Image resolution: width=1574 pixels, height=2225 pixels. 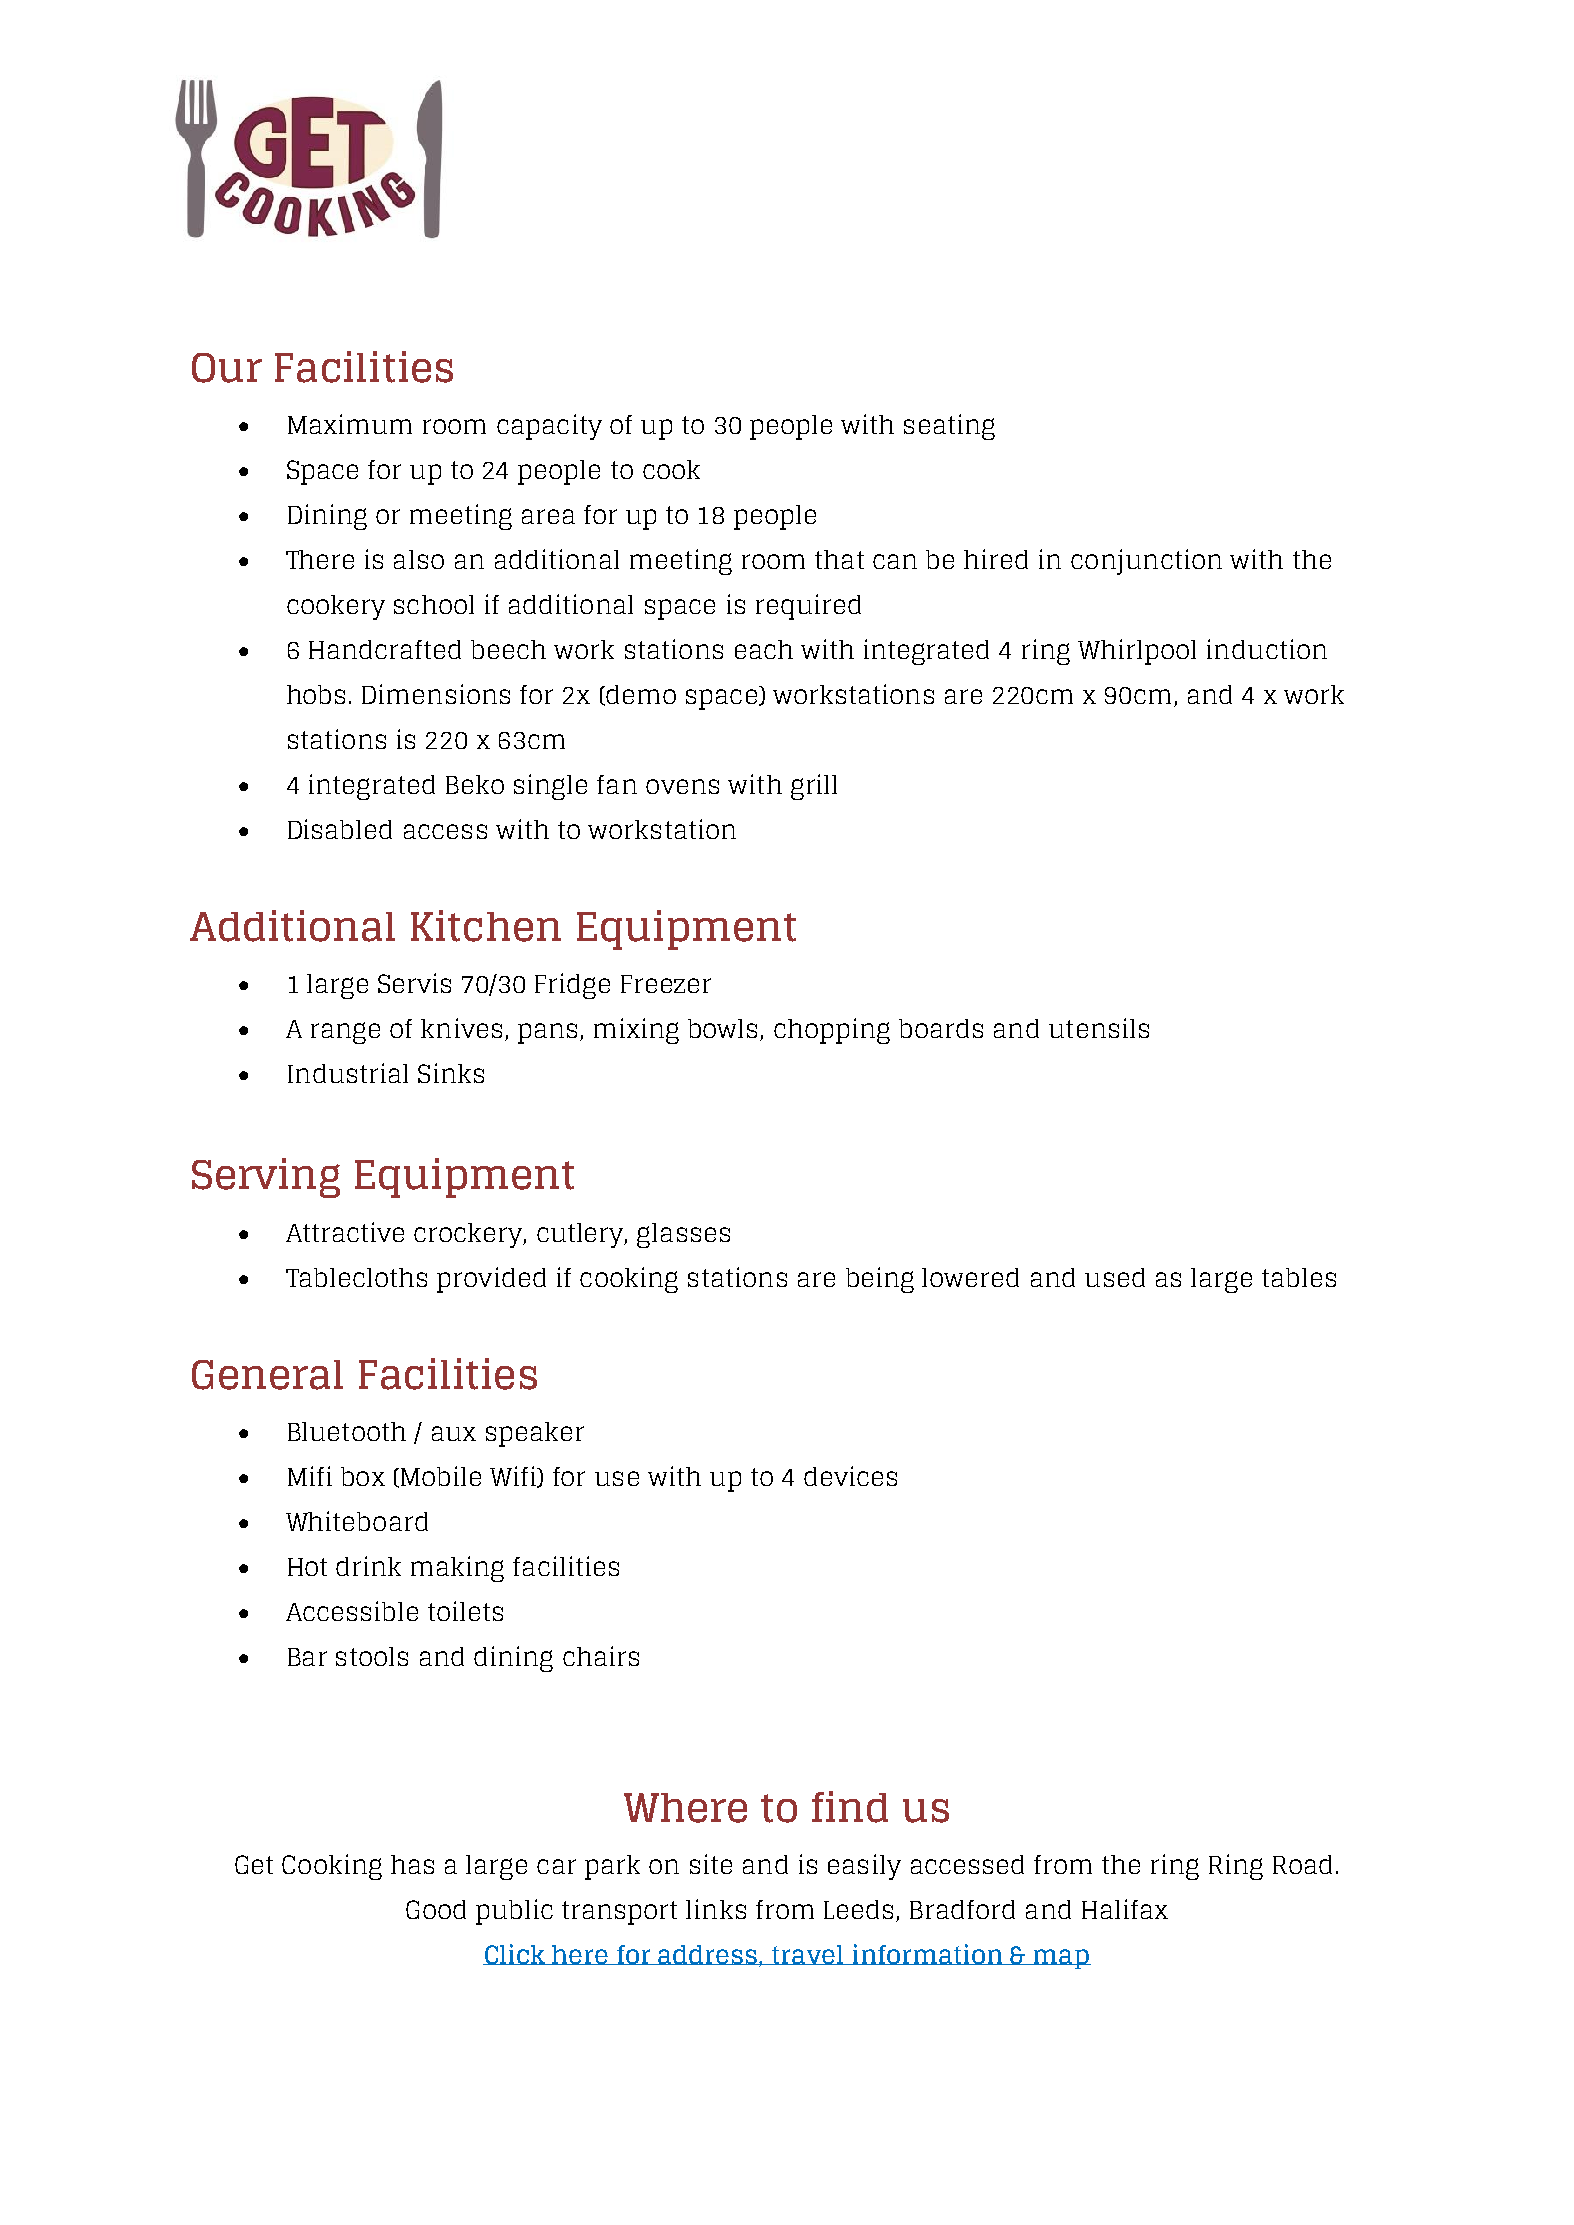 I want to click on grill, so click(x=814, y=787).
